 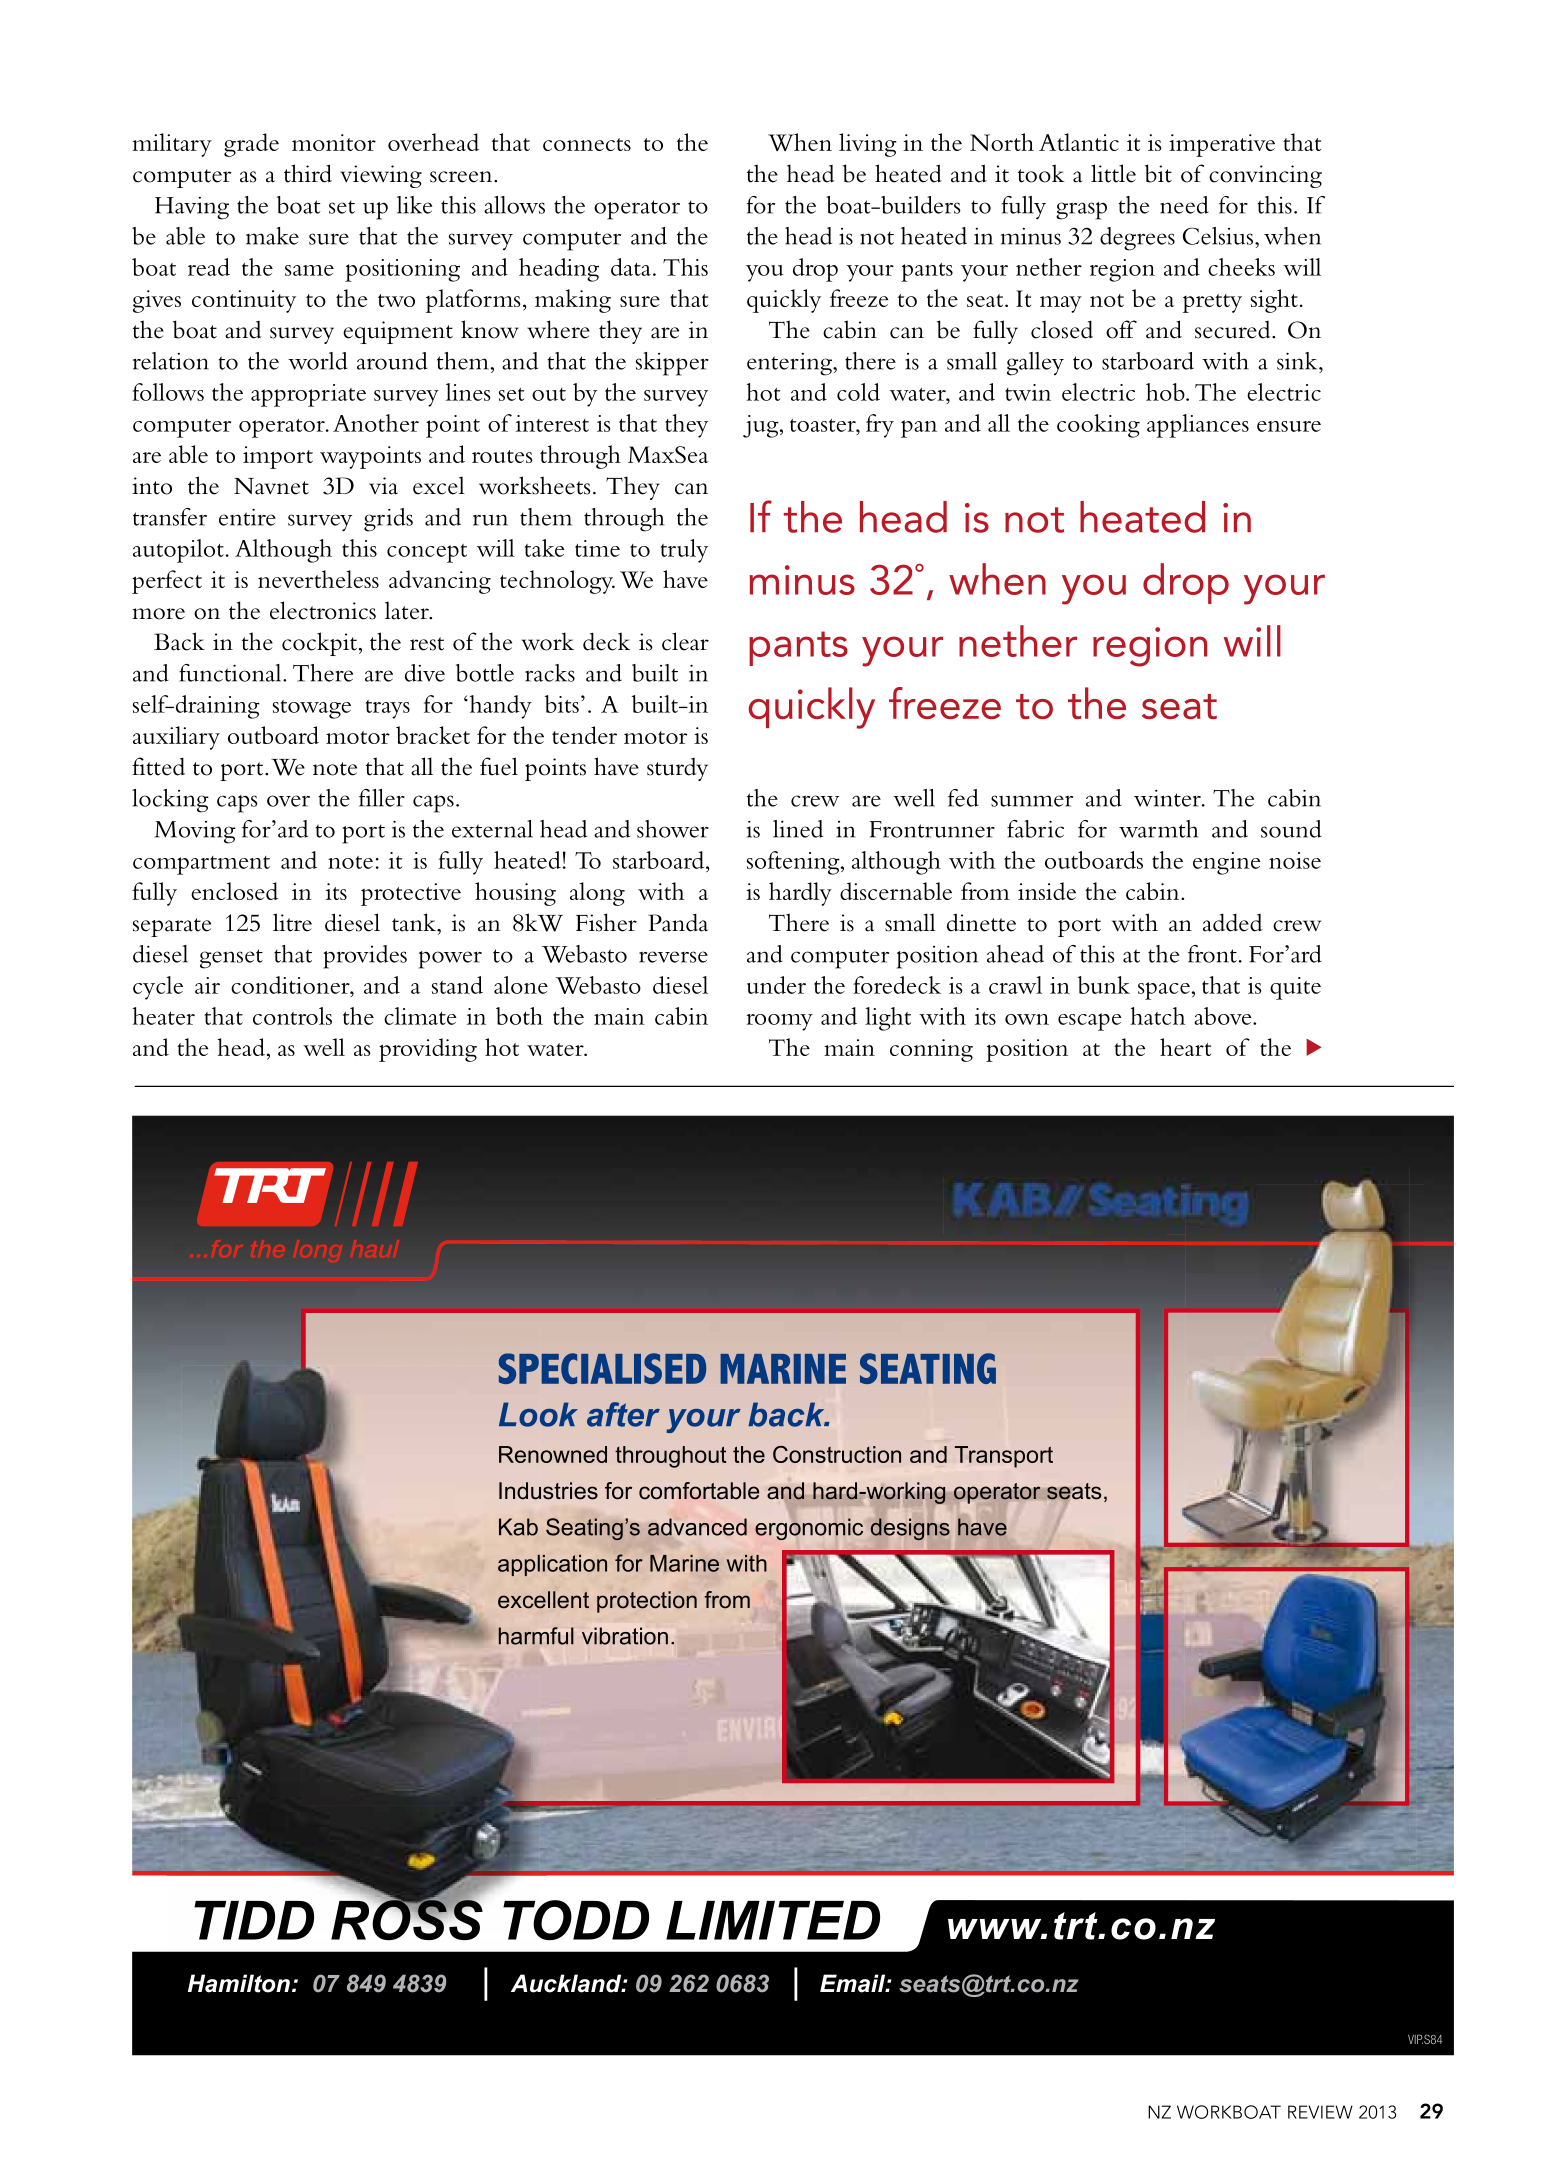 What do you see at coordinates (837, 1454) in the screenshot?
I see `Construction` at bounding box center [837, 1454].
